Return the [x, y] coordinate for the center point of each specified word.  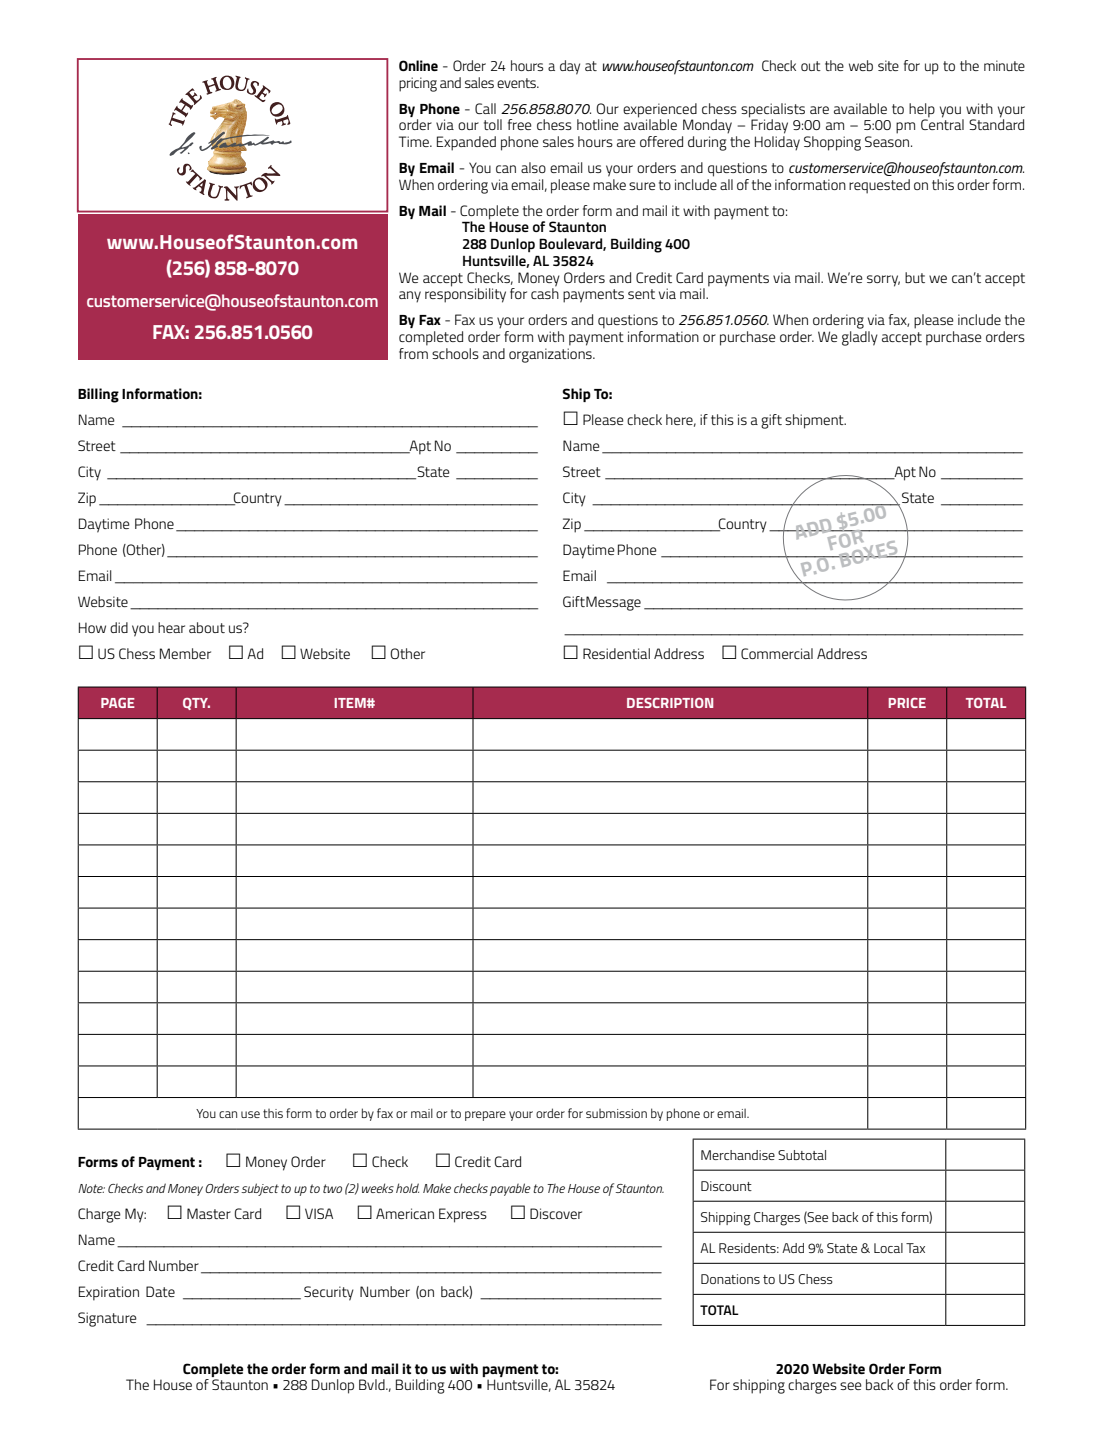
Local [888, 1248]
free [520, 124]
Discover [556, 1213]
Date [160, 1291]
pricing [418, 84]
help [922, 110]
